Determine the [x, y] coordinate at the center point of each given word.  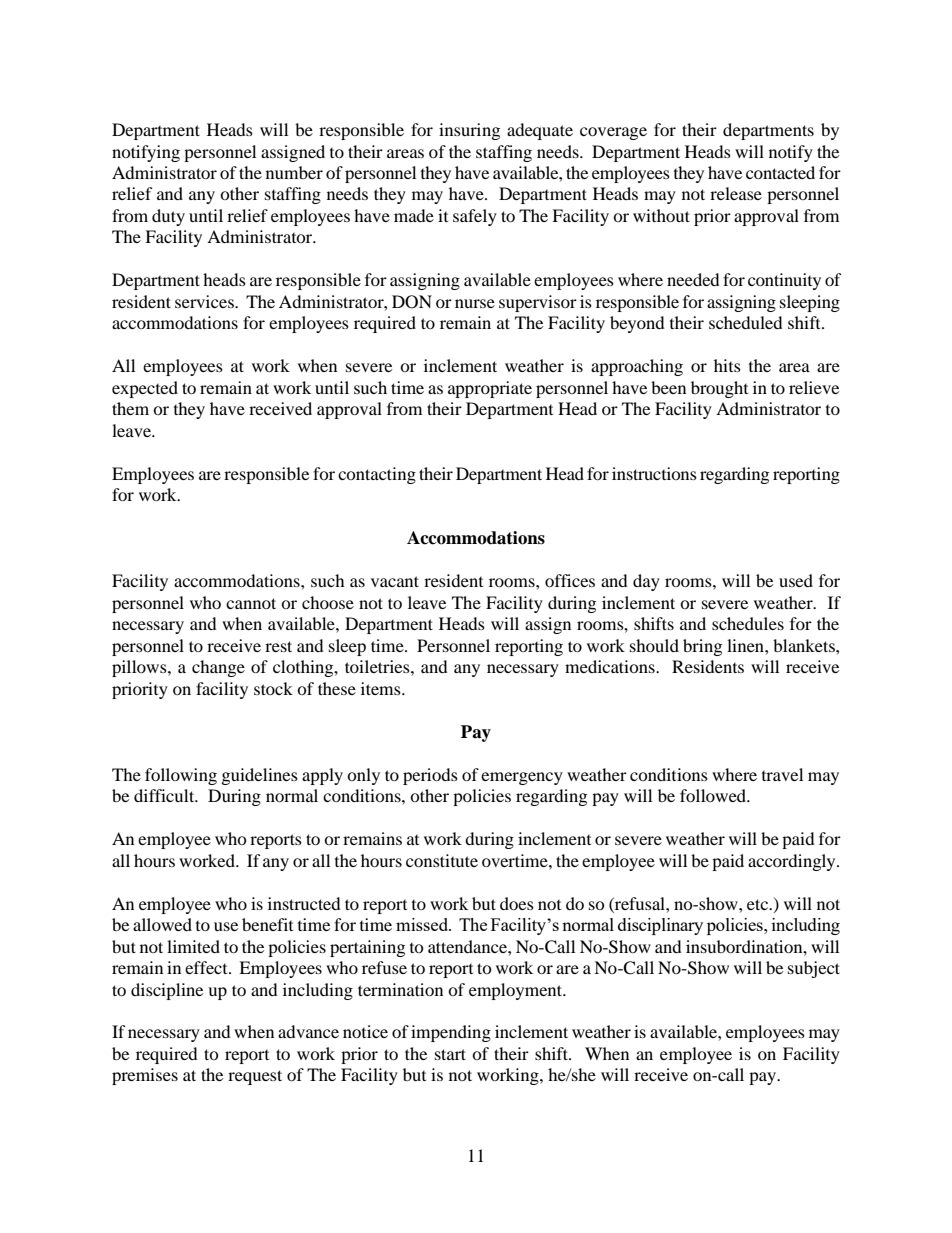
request [255, 1077]
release [736, 193]
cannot [251, 603]
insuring [469, 131]
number [294, 172]
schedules [748, 623]
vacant [395, 581]
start [450, 1054]
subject [814, 969]
